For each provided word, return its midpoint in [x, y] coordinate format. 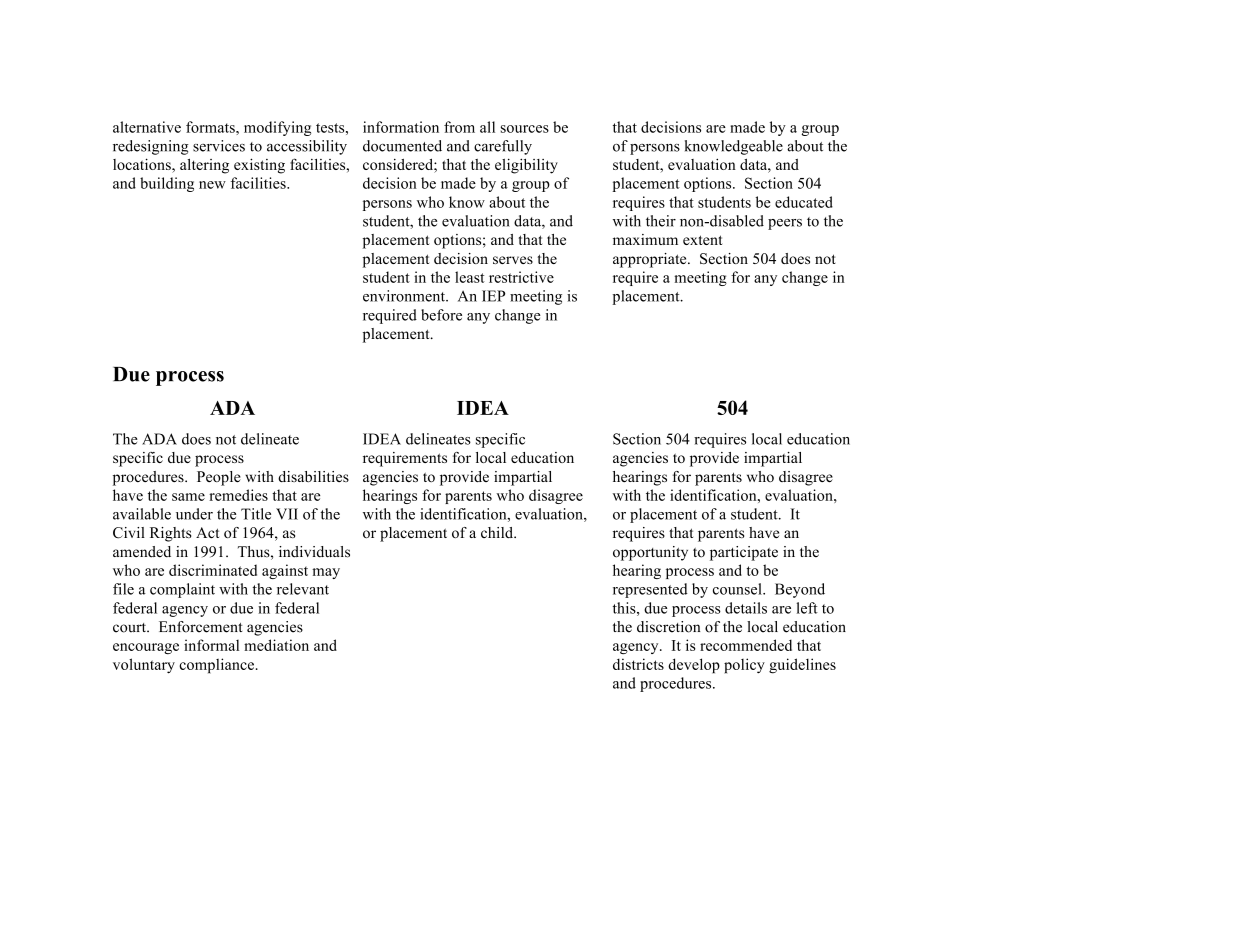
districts [638, 664]
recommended [746, 645]
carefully [503, 147]
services [219, 146]
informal [211, 645]
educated [804, 202]
